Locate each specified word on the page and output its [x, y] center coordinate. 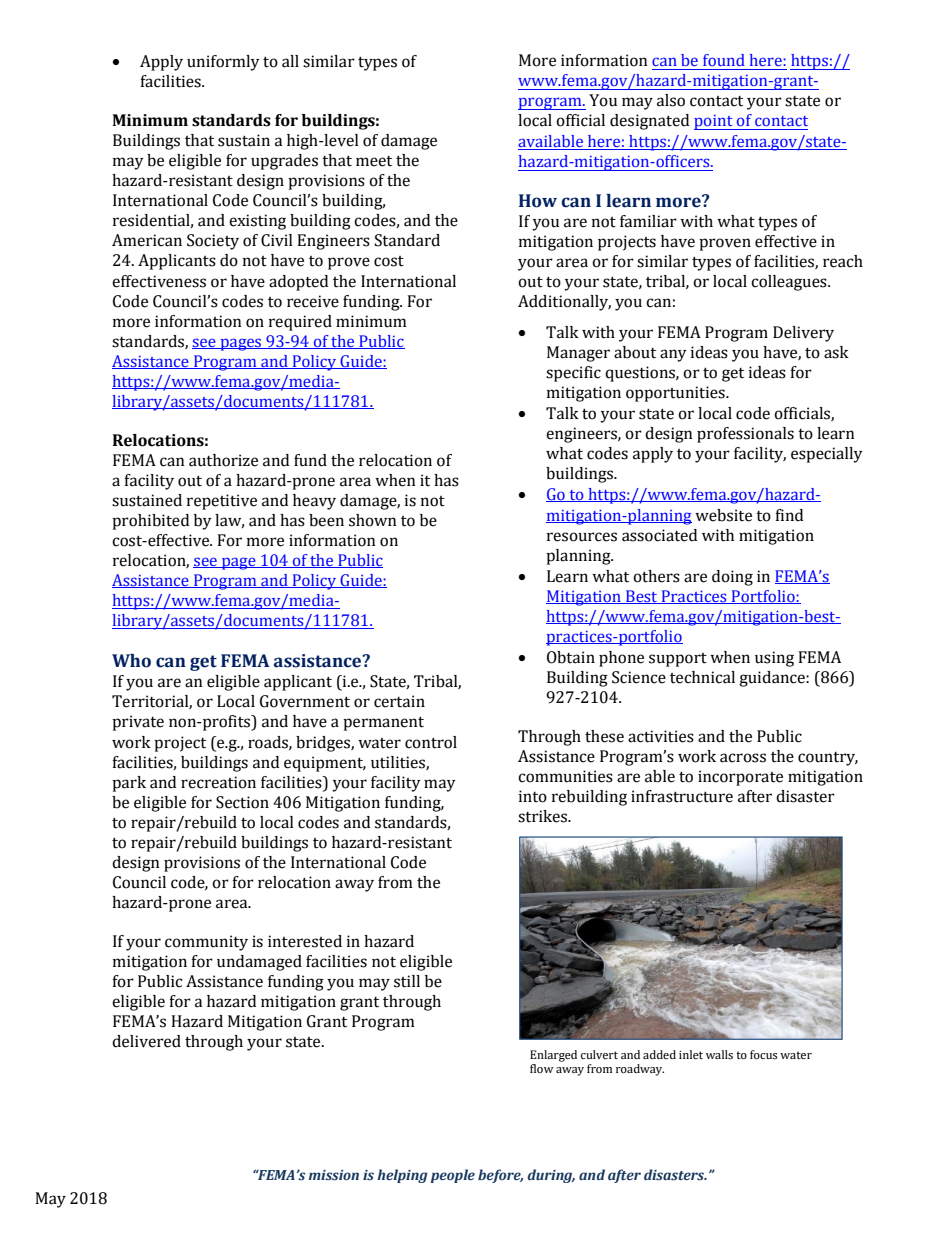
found [724, 60]
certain [399, 701]
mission [334, 1175]
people [453, 1176]
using [774, 659]
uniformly [223, 63]
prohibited [150, 522]
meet [374, 161]
